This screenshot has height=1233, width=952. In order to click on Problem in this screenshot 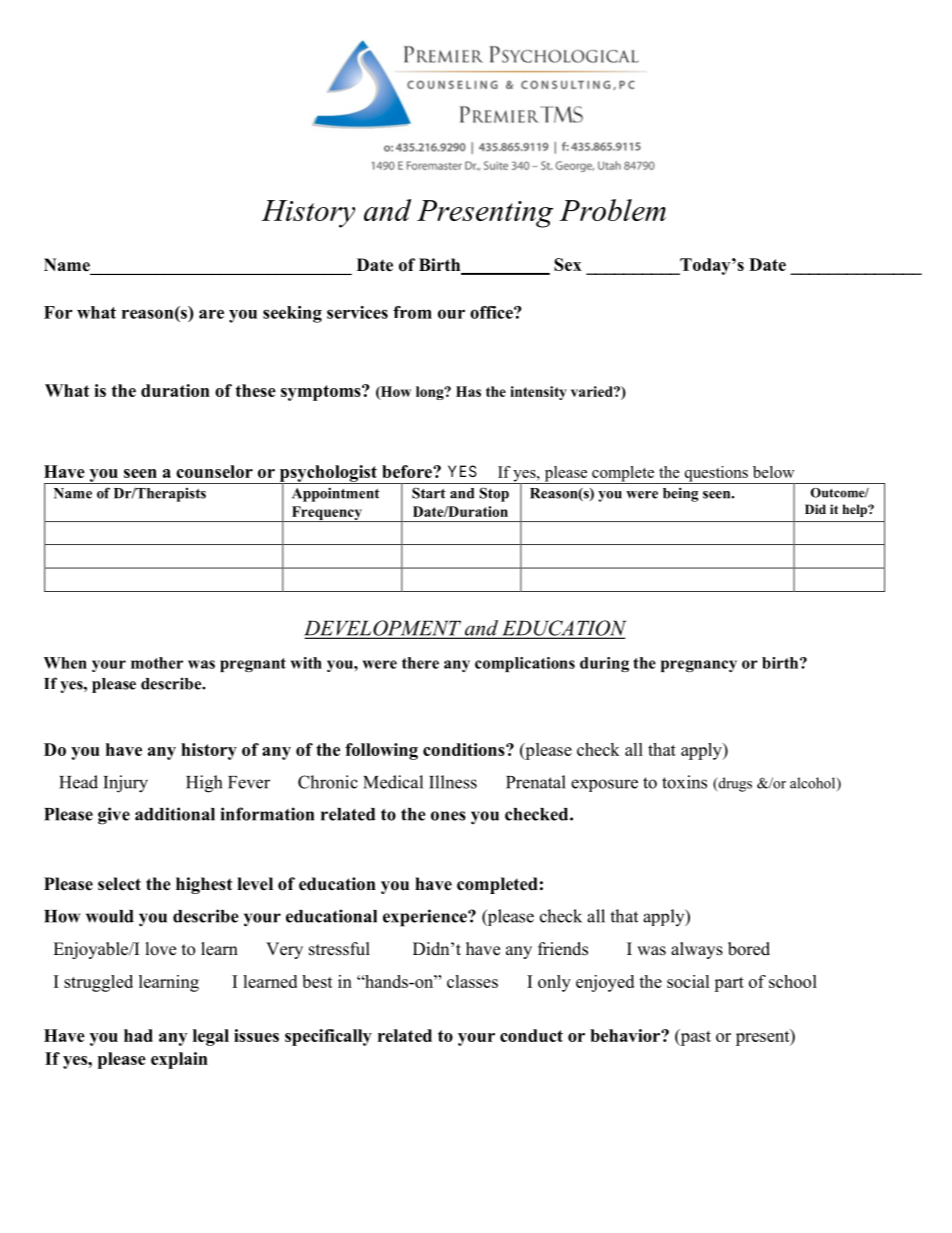, I will do `click(612, 210)`.
